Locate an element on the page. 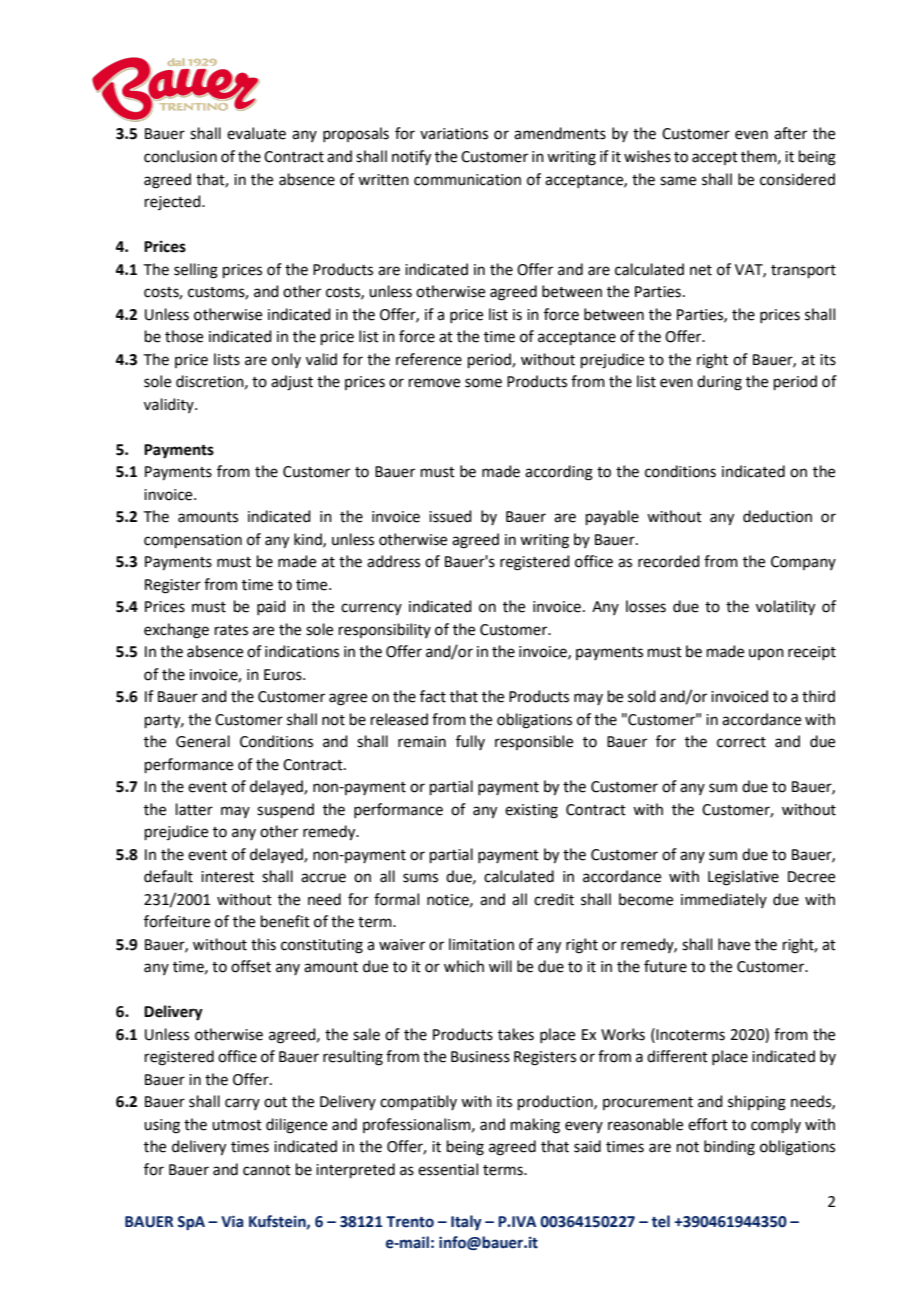 The width and height of the page is (924, 1308). cannot is located at coordinates (267, 1170).
